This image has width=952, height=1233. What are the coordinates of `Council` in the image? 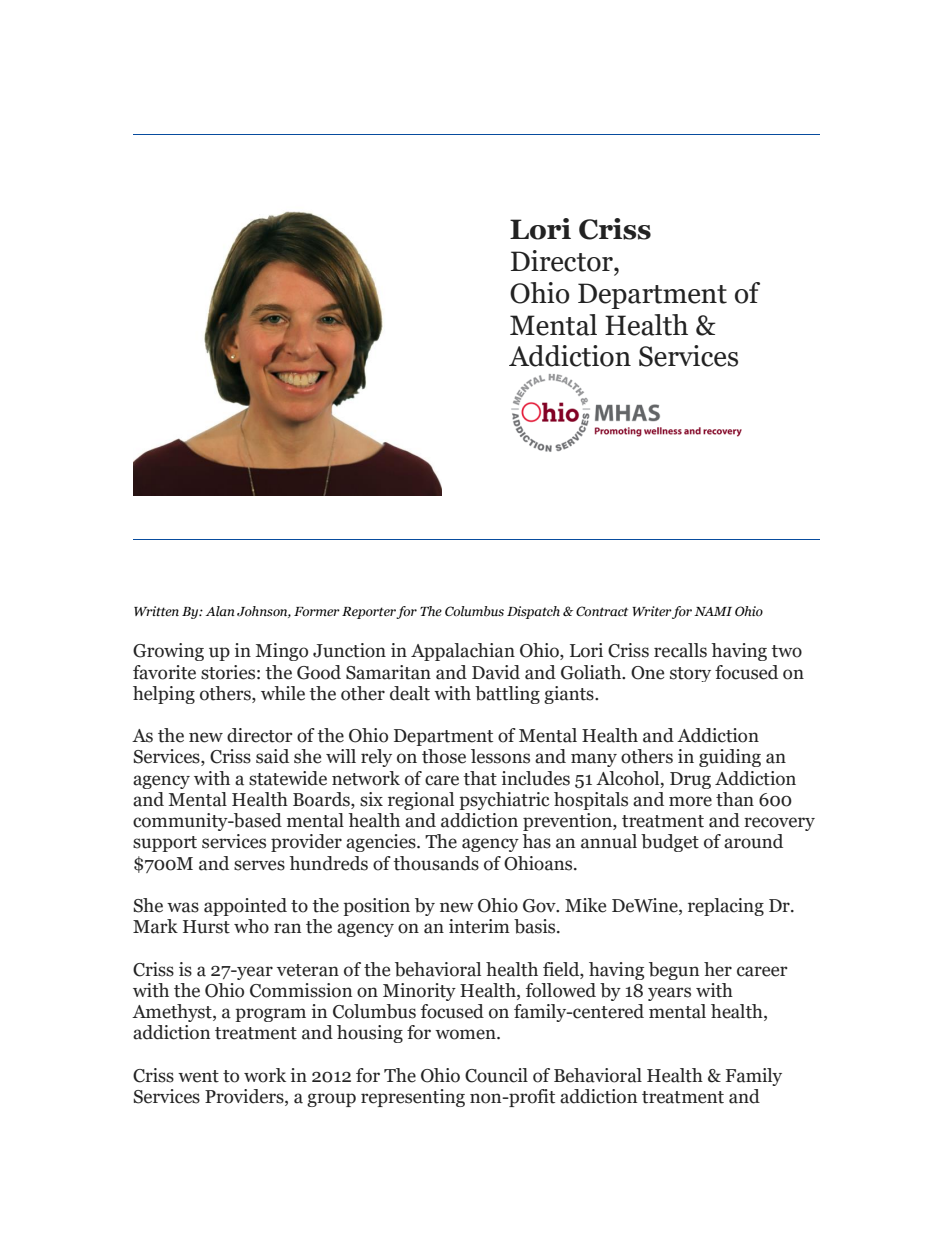 It's located at (496, 1075).
